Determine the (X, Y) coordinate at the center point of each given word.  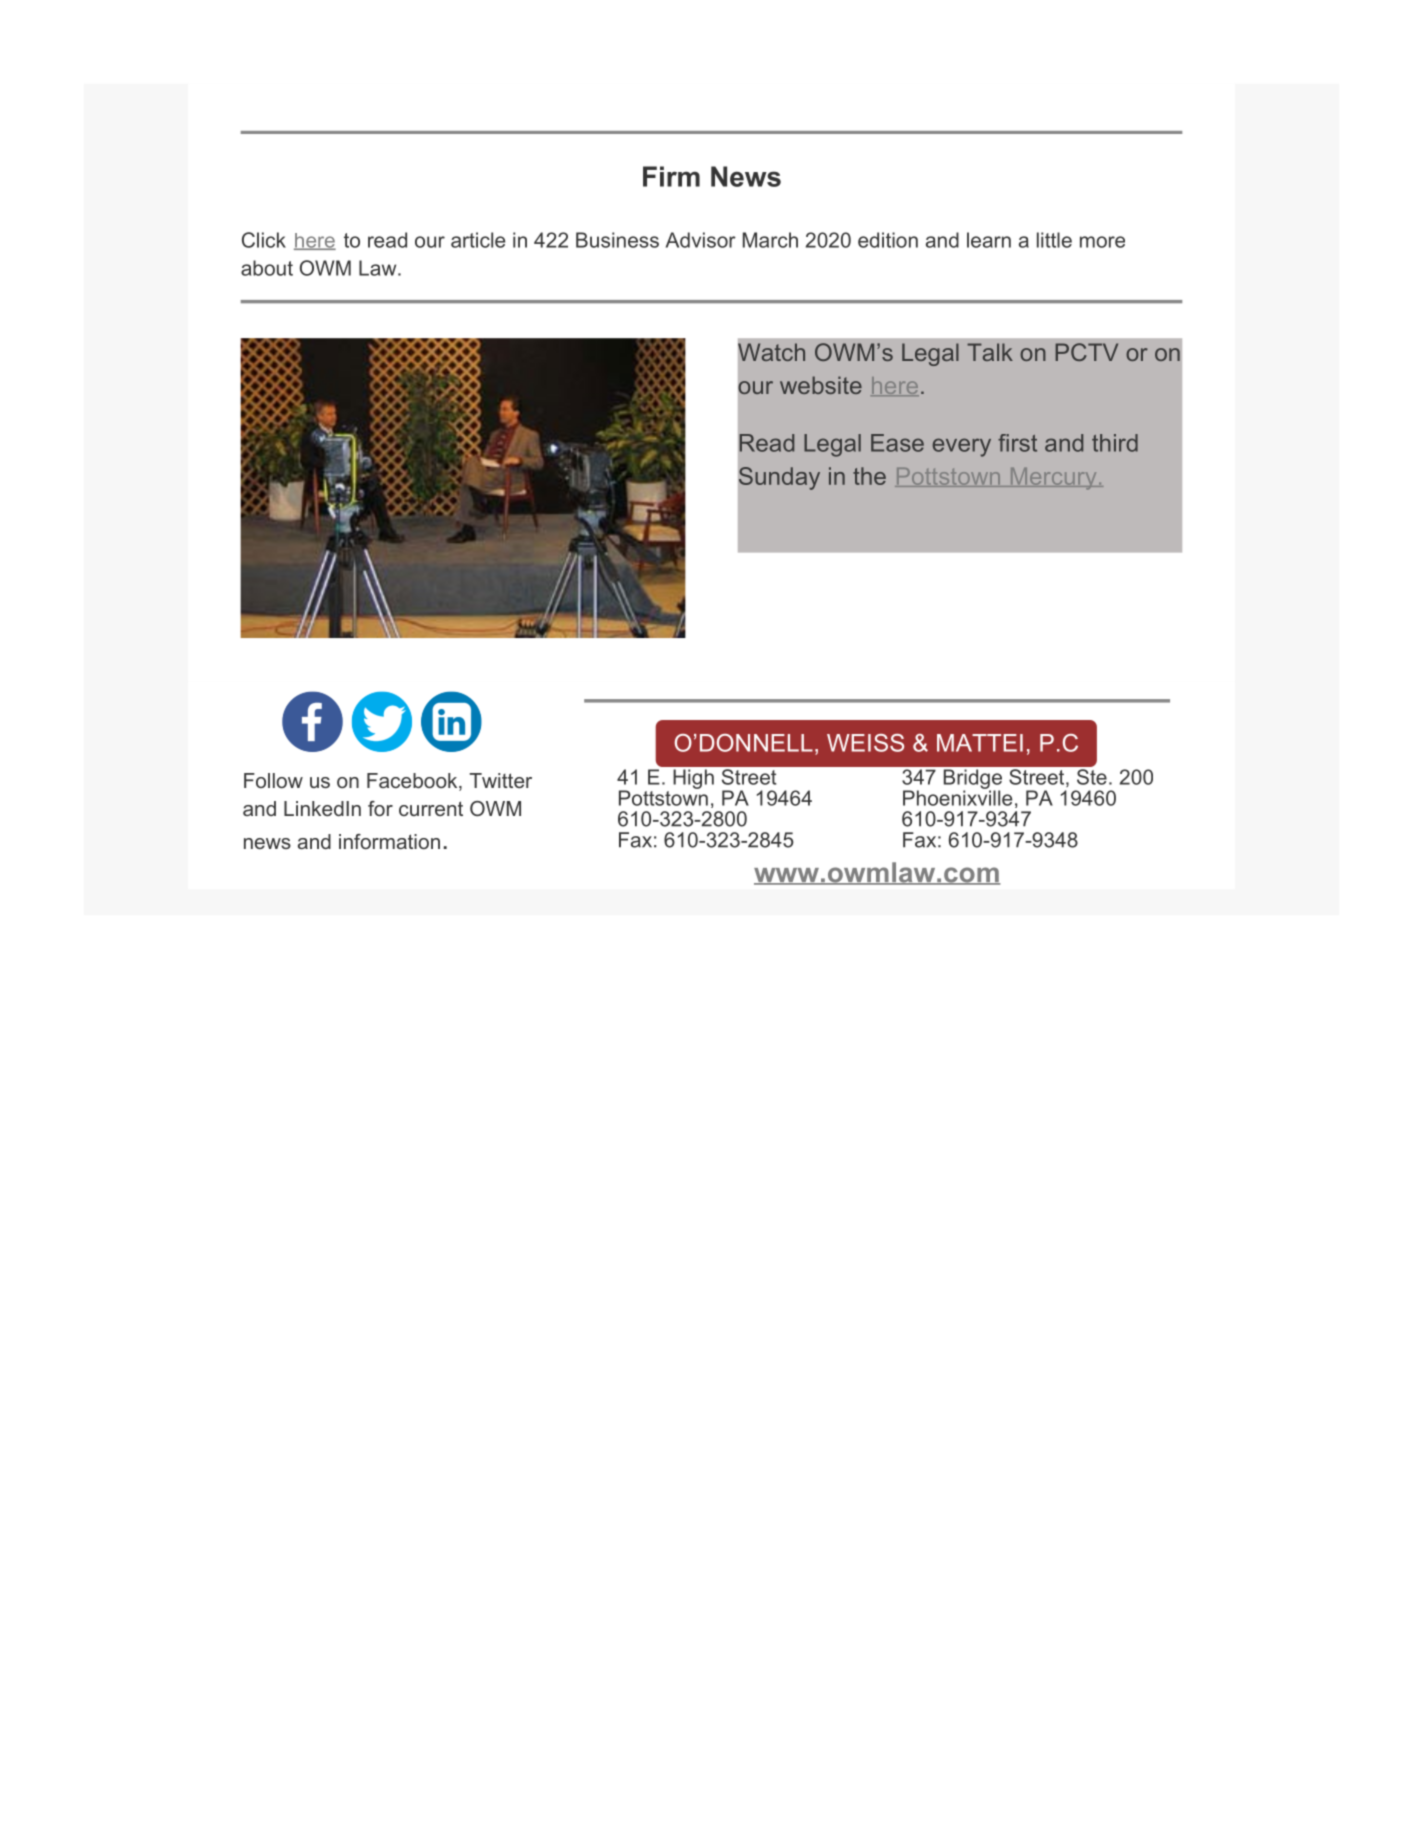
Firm (671, 176)
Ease (897, 443)
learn (989, 240)
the (869, 476)
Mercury (1053, 479)
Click (264, 240)
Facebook (413, 782)
